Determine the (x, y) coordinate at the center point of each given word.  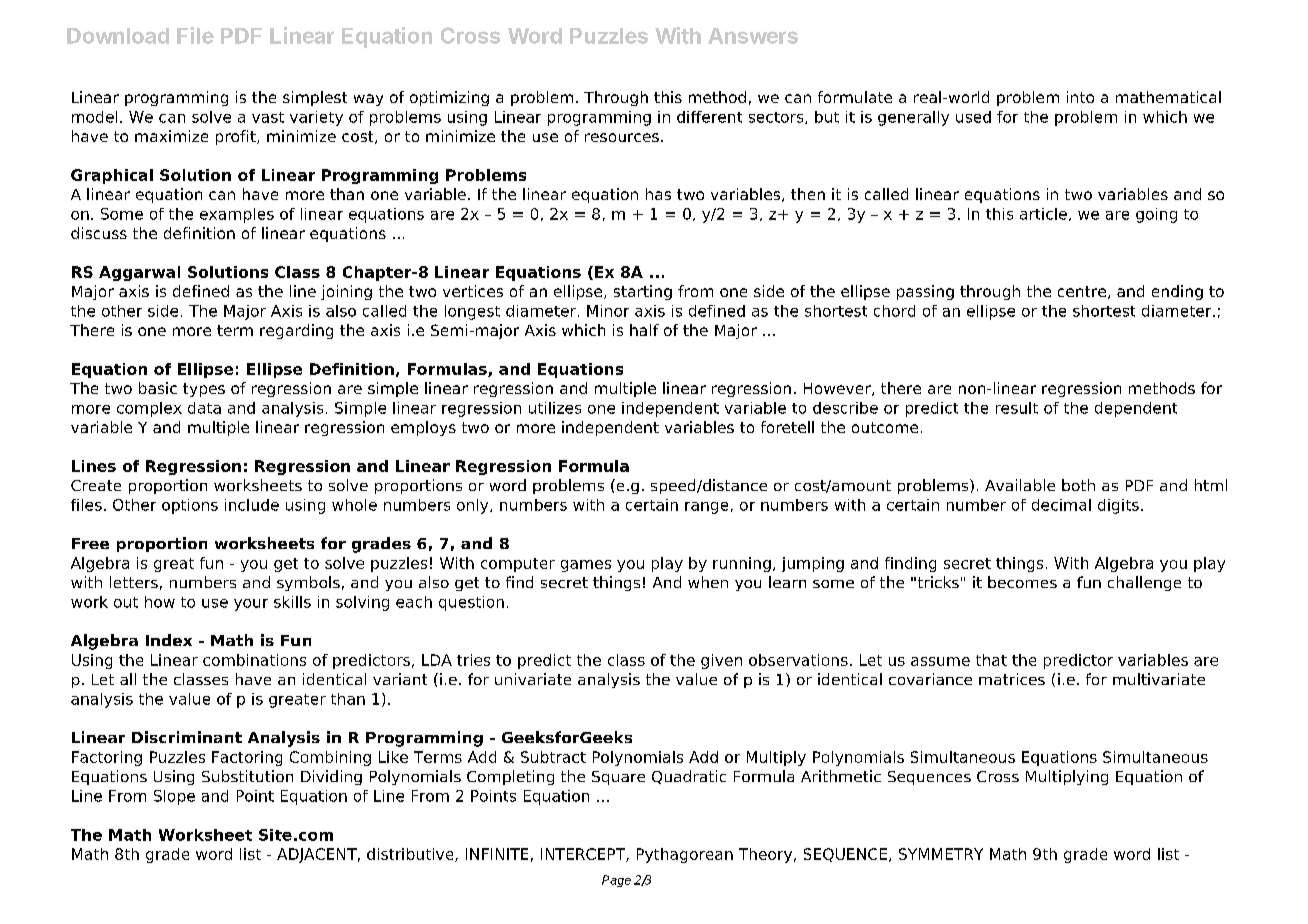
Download (118, 36)
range (706, 508)
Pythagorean (685, 855)
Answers (753, 36)
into (1080, 97)
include (252, 505)
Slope (174, 797)
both (1078, 485)
